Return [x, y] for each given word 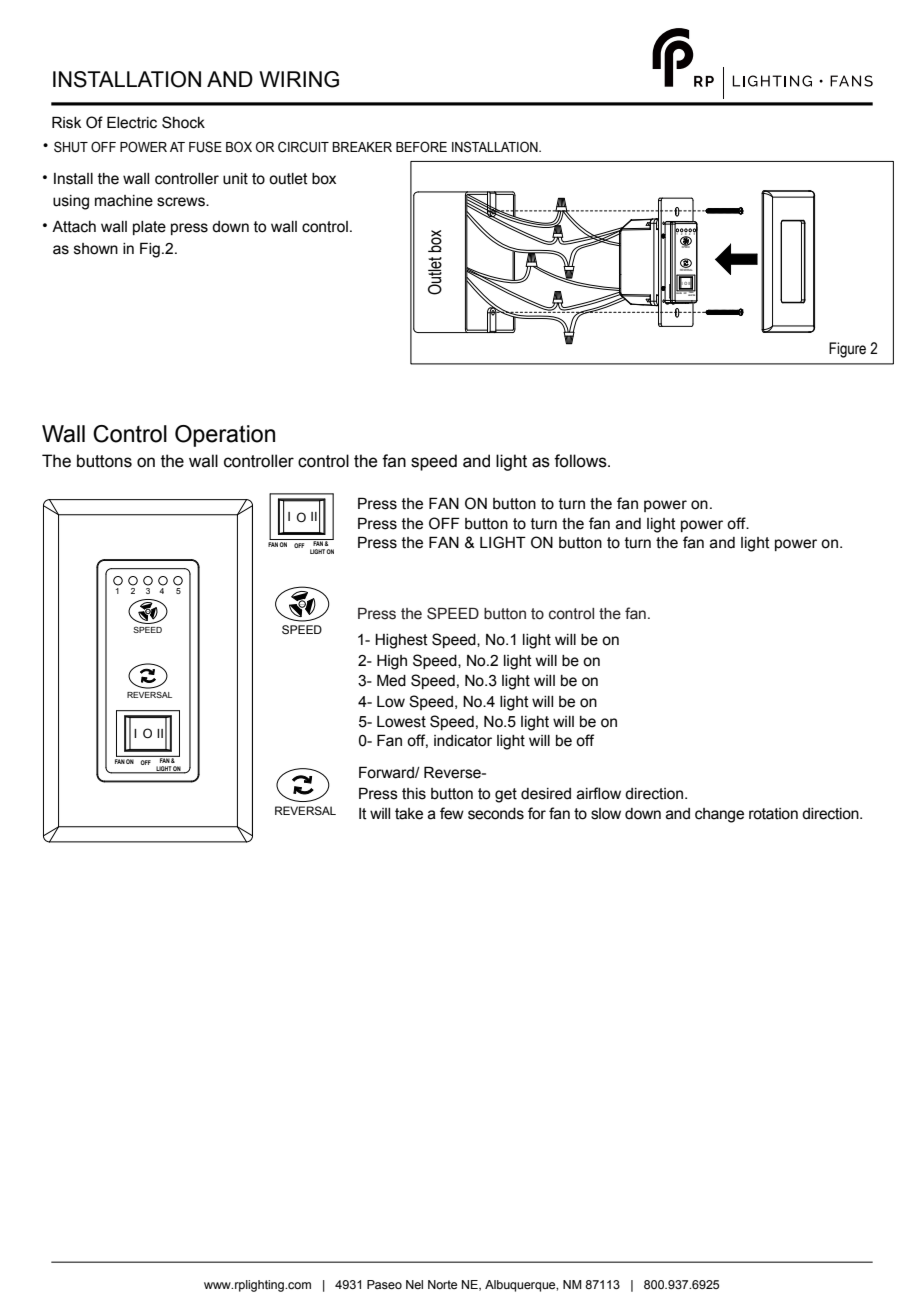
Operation [225, 436]
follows [581, 461]
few [452, 813]
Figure [847, 350]
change [719, 815]
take [409, 814]
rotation [773, 814]
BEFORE [421, 146]
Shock [183, 122]
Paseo [384, 1284]
